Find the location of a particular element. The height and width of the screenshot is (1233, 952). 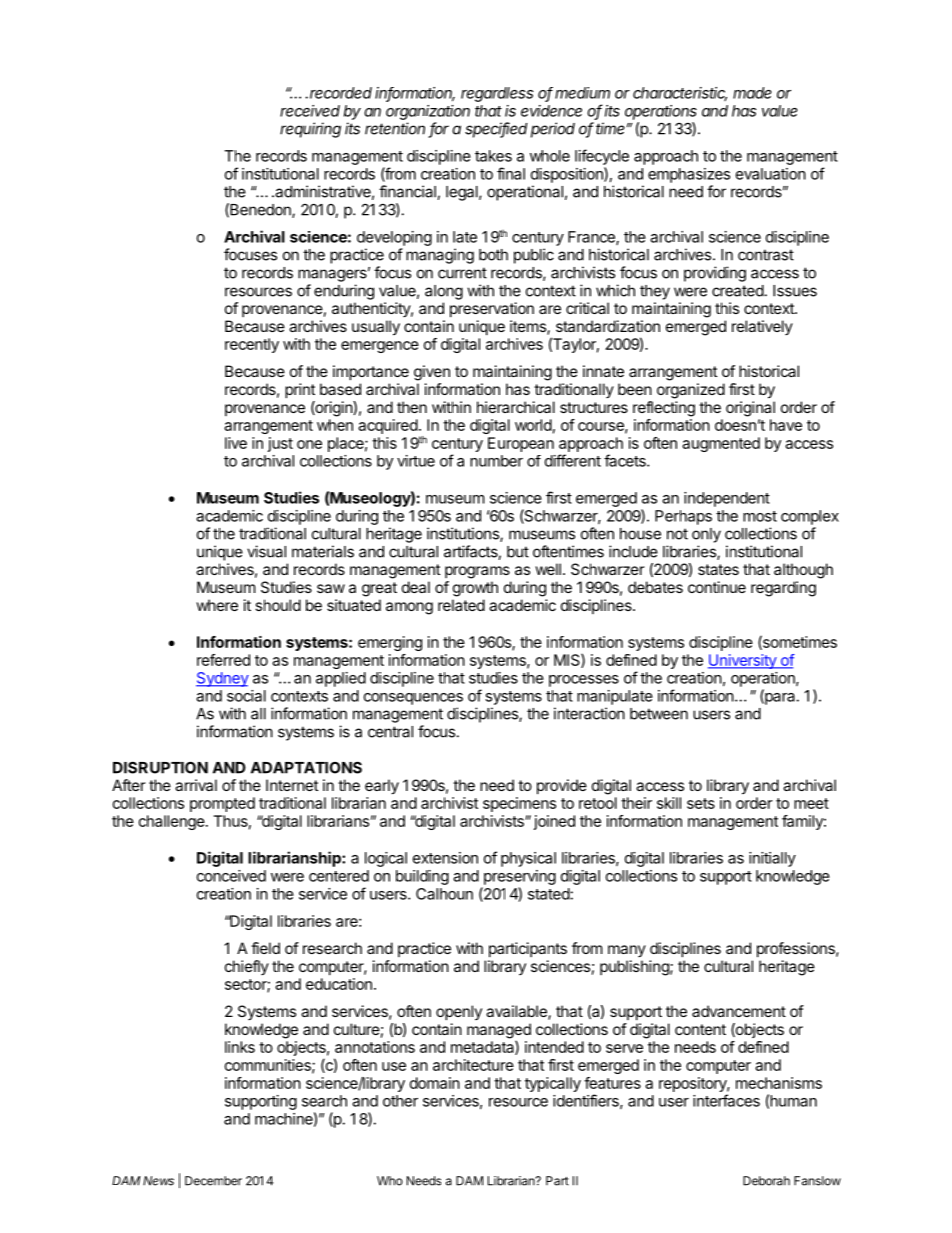

specified is located at coordinates (496, 130).
